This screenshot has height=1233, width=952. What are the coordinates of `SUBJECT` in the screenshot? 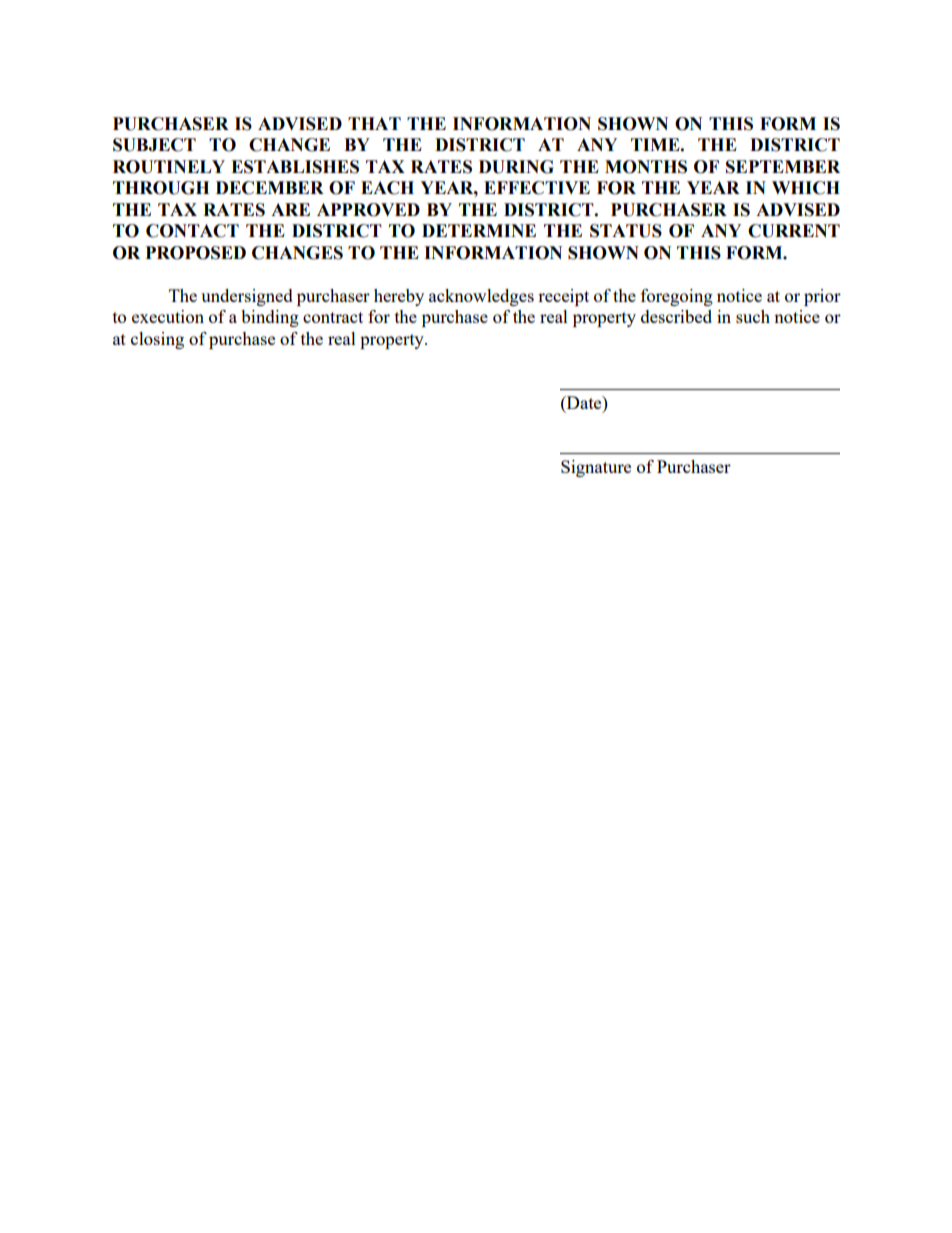 It's located at (154, 145).
